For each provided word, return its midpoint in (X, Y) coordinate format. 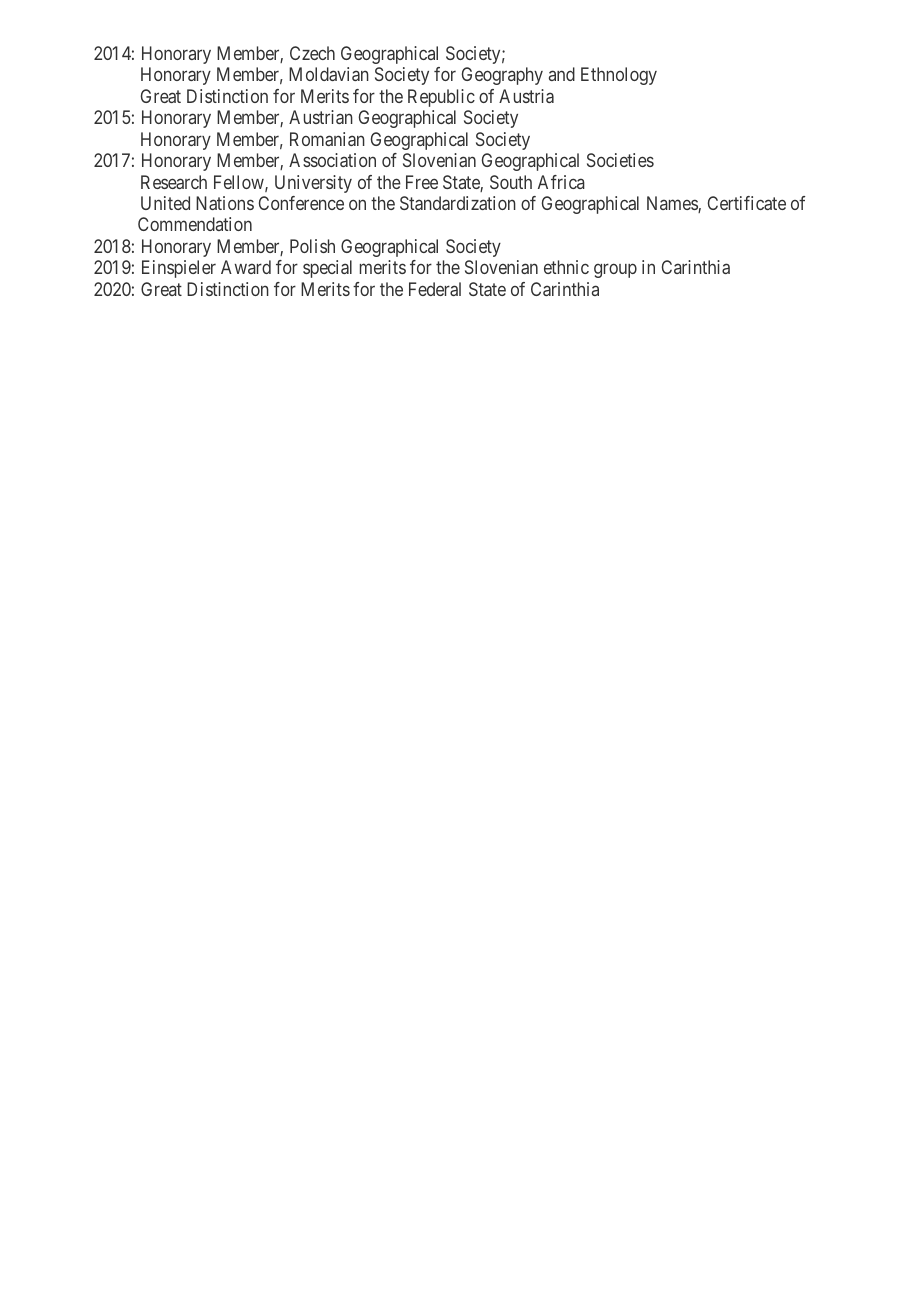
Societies (620, 160)
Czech (312, 53)
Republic (441, 98)
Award (246, 267)
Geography (502, 76)
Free (422, 182)
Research (174, 182)
